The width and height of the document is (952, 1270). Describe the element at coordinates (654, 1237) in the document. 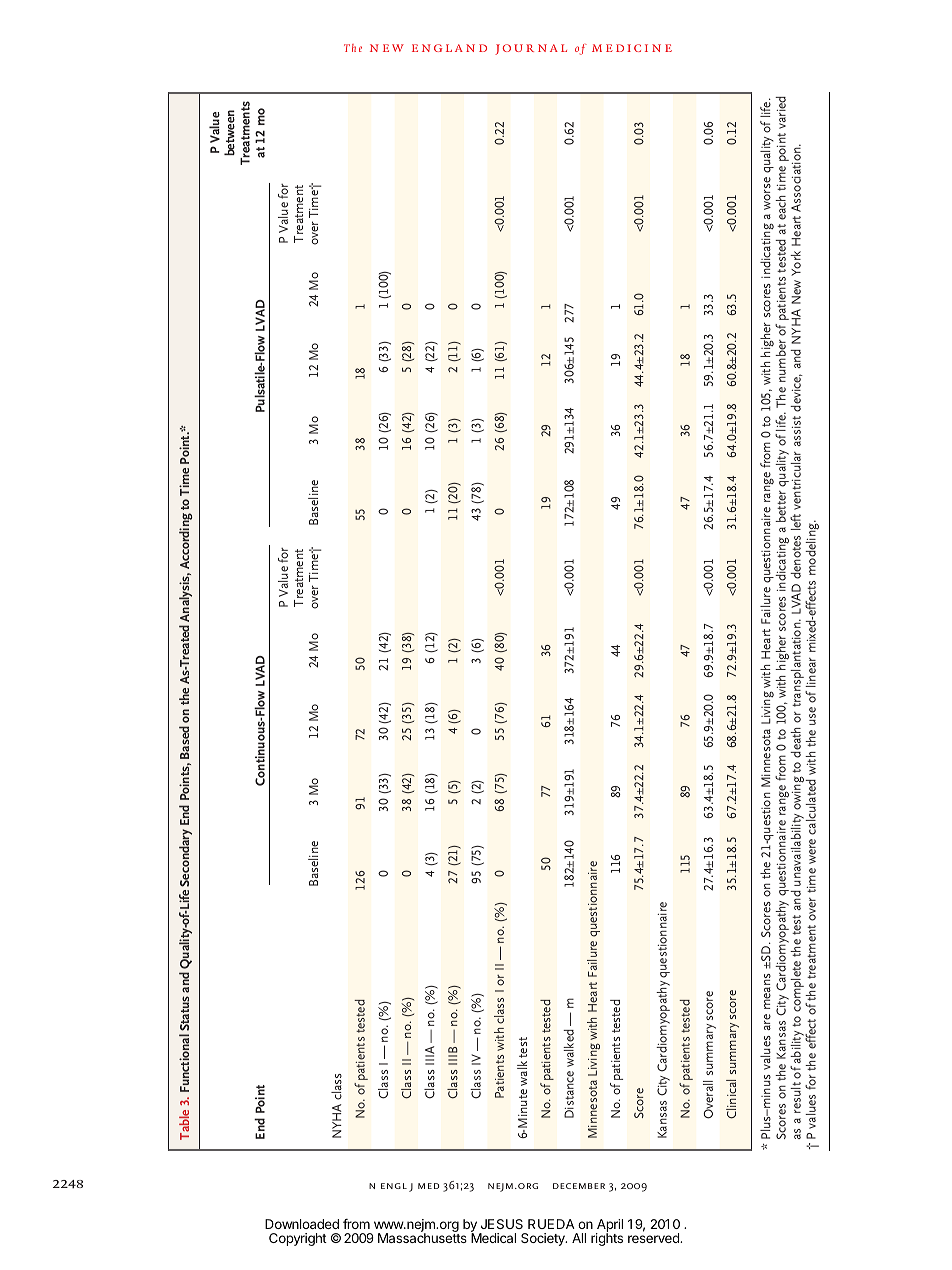

I see `reserved` at that location.
